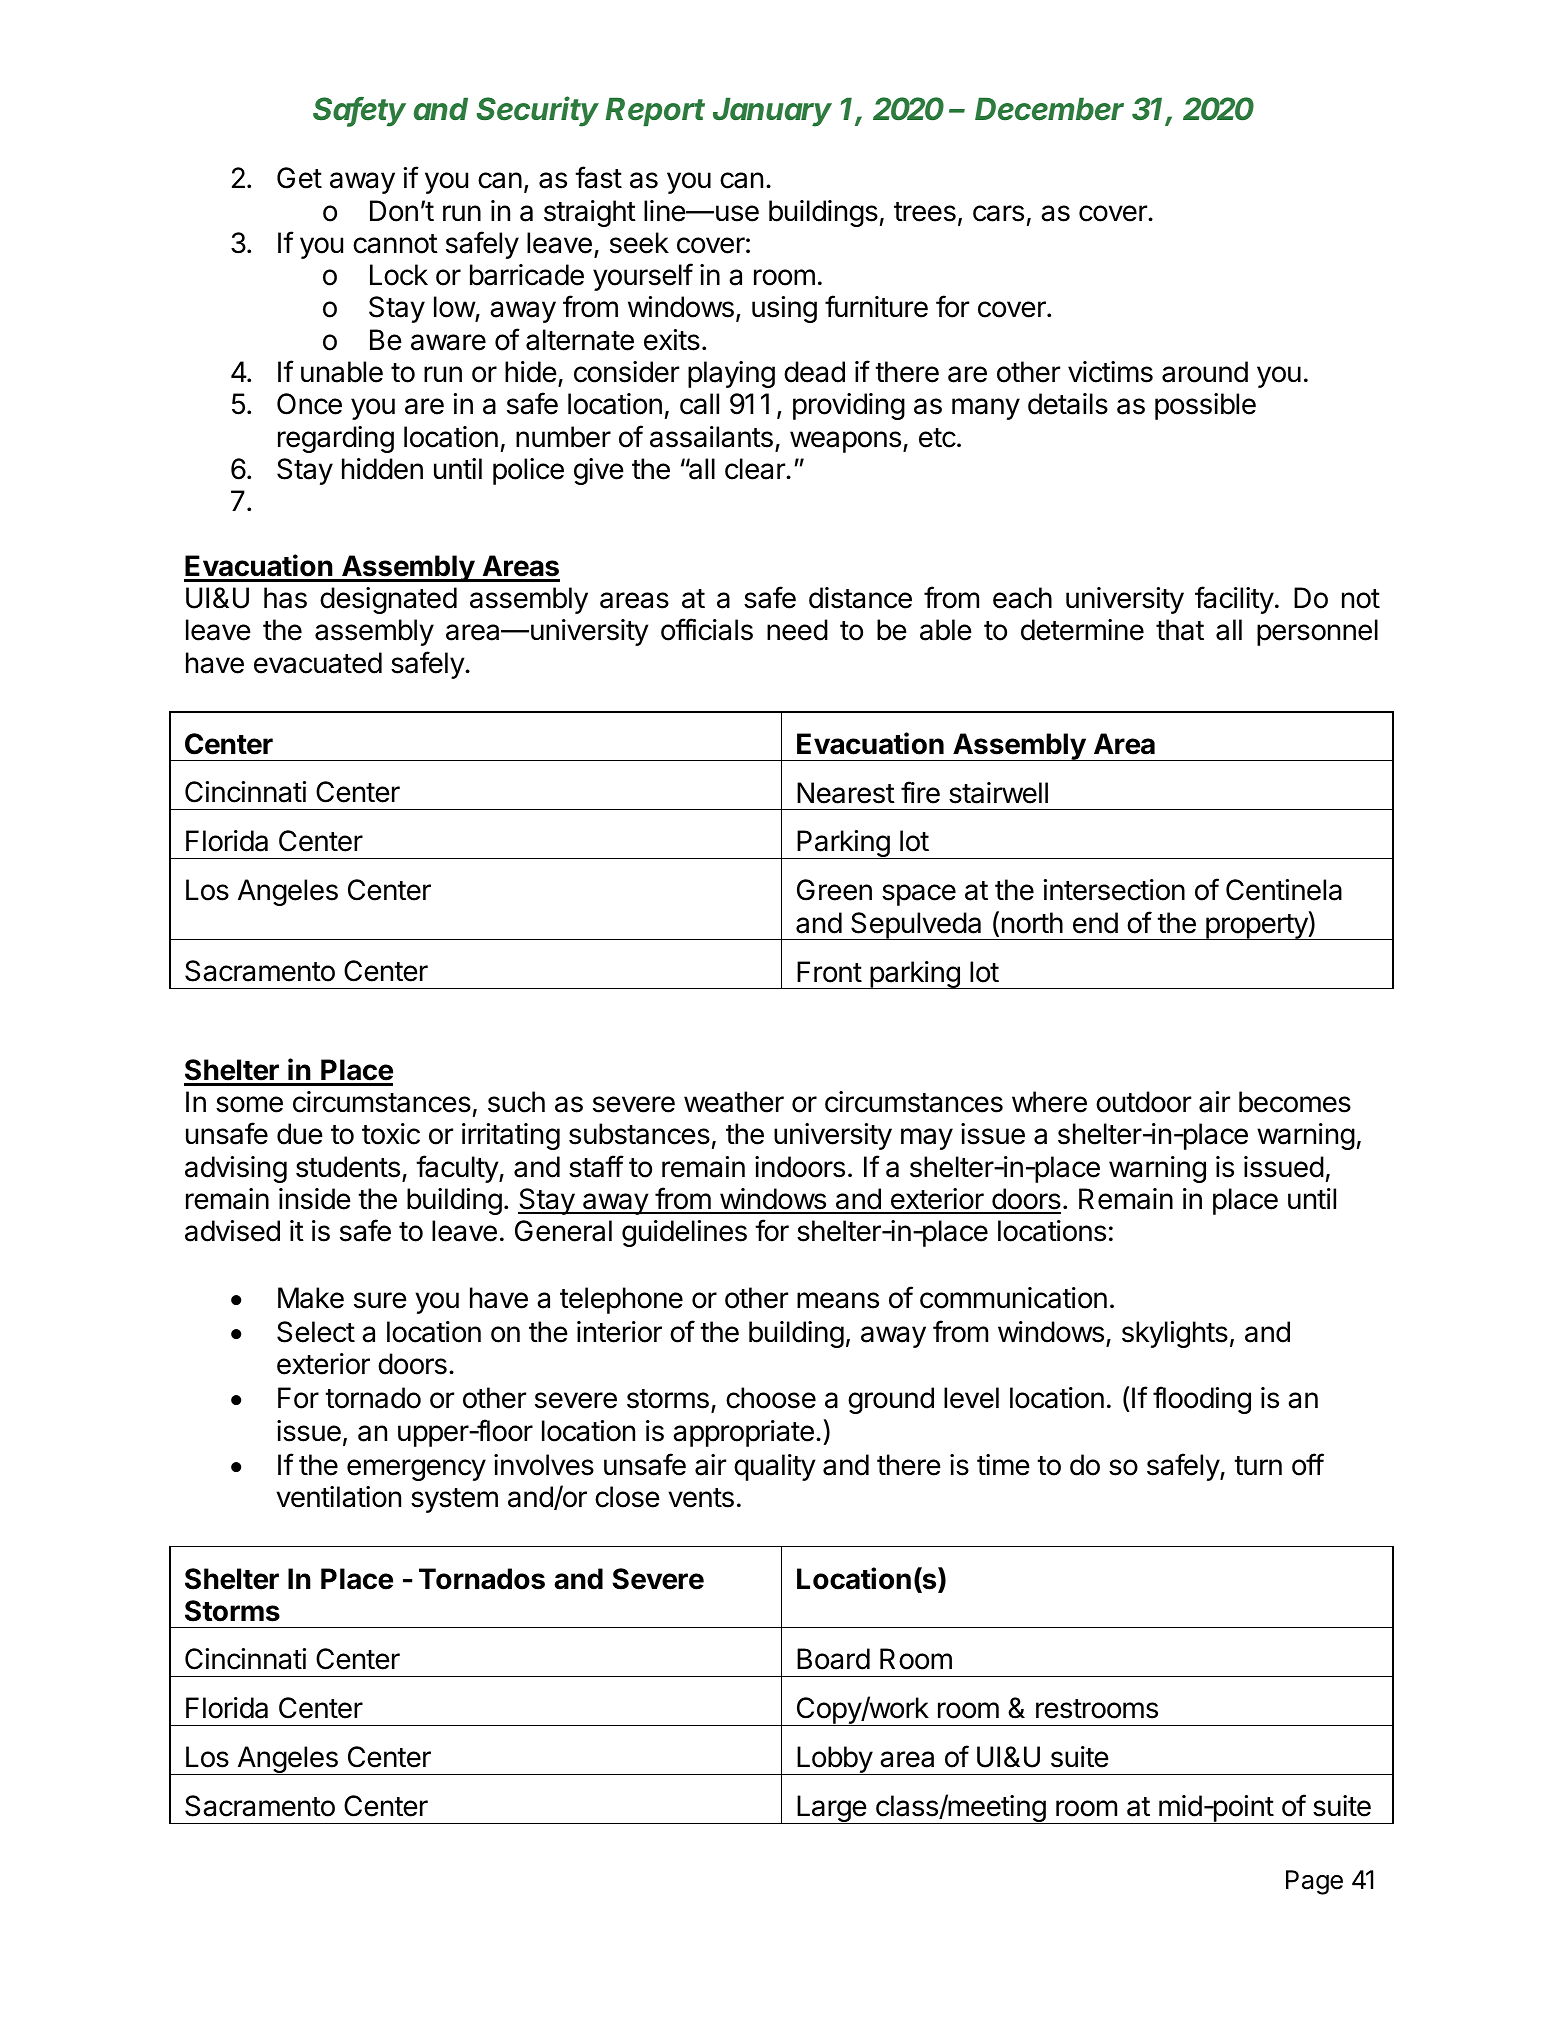 The width and height of the screenshot is (1563, 2022). Describe the element at coordinates (1049, 109) in the screenshot. I see `December` at that location.
